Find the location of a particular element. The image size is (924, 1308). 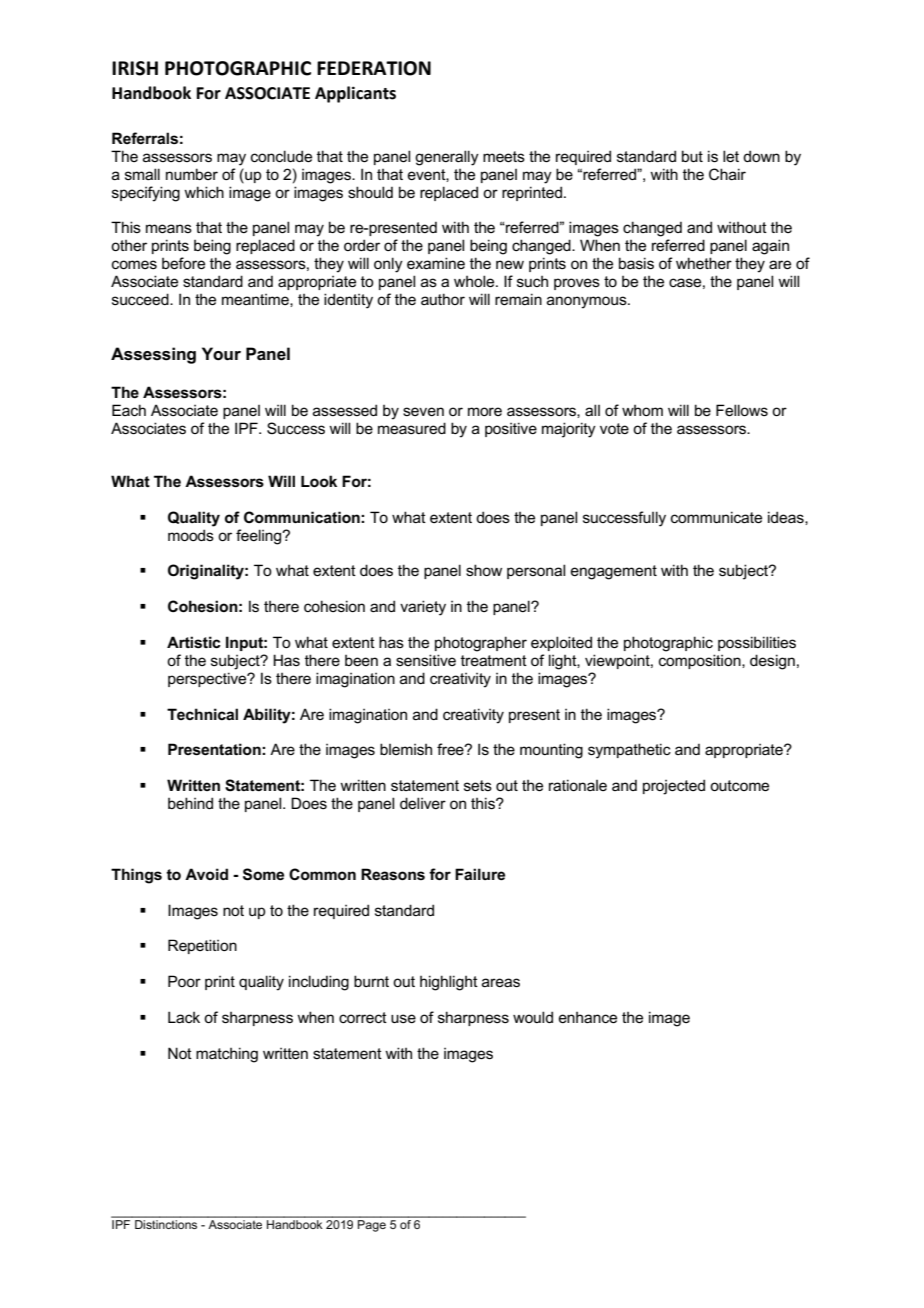

generally is located at coordinates (447, 158).
